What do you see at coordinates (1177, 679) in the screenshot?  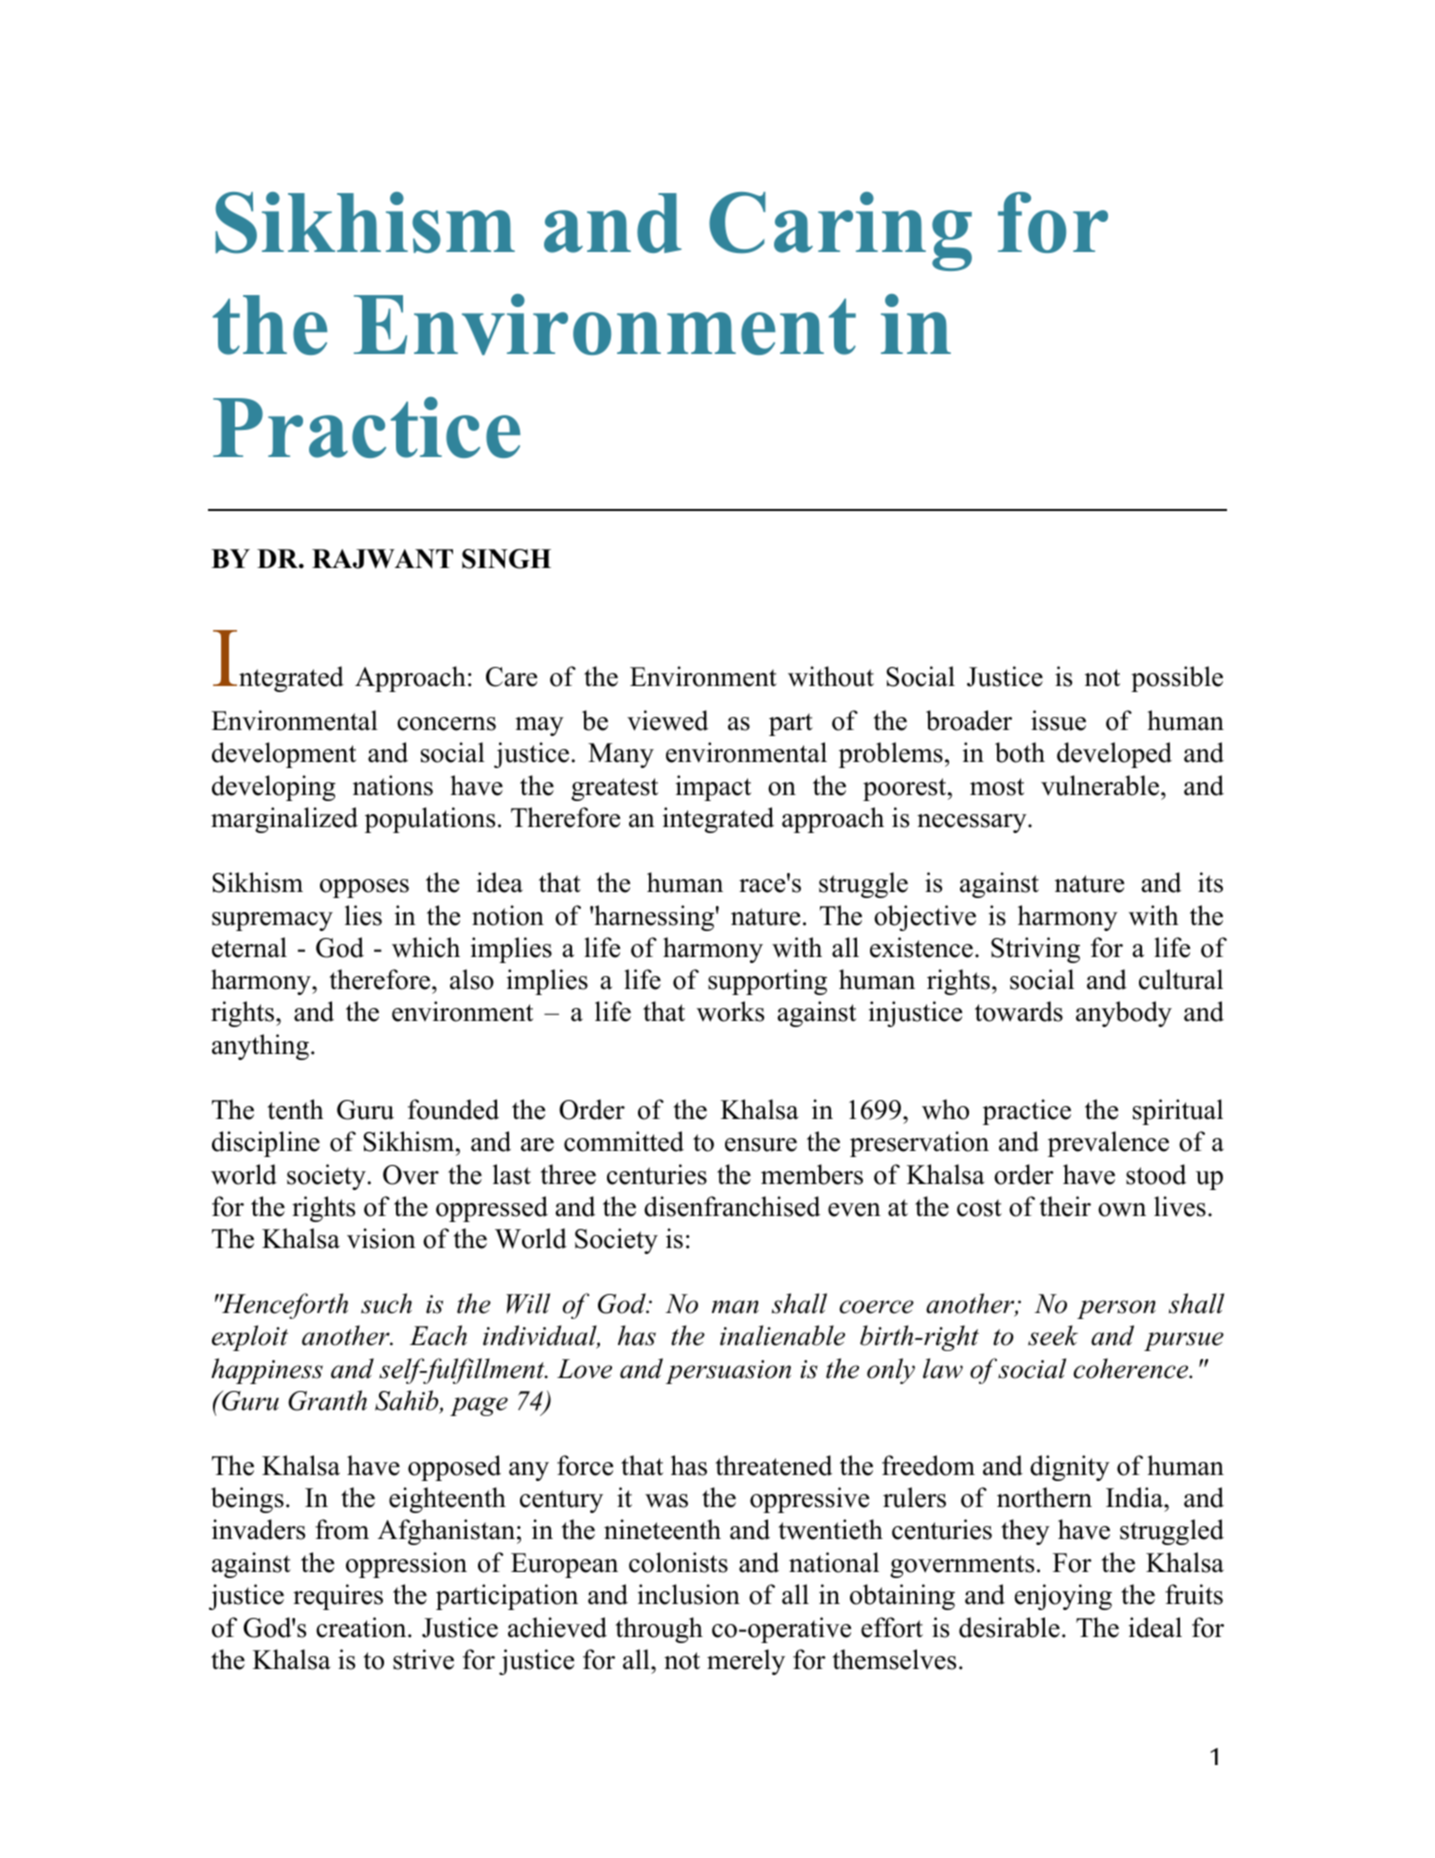 I see `possible` at bounding box center [1177, 679].
